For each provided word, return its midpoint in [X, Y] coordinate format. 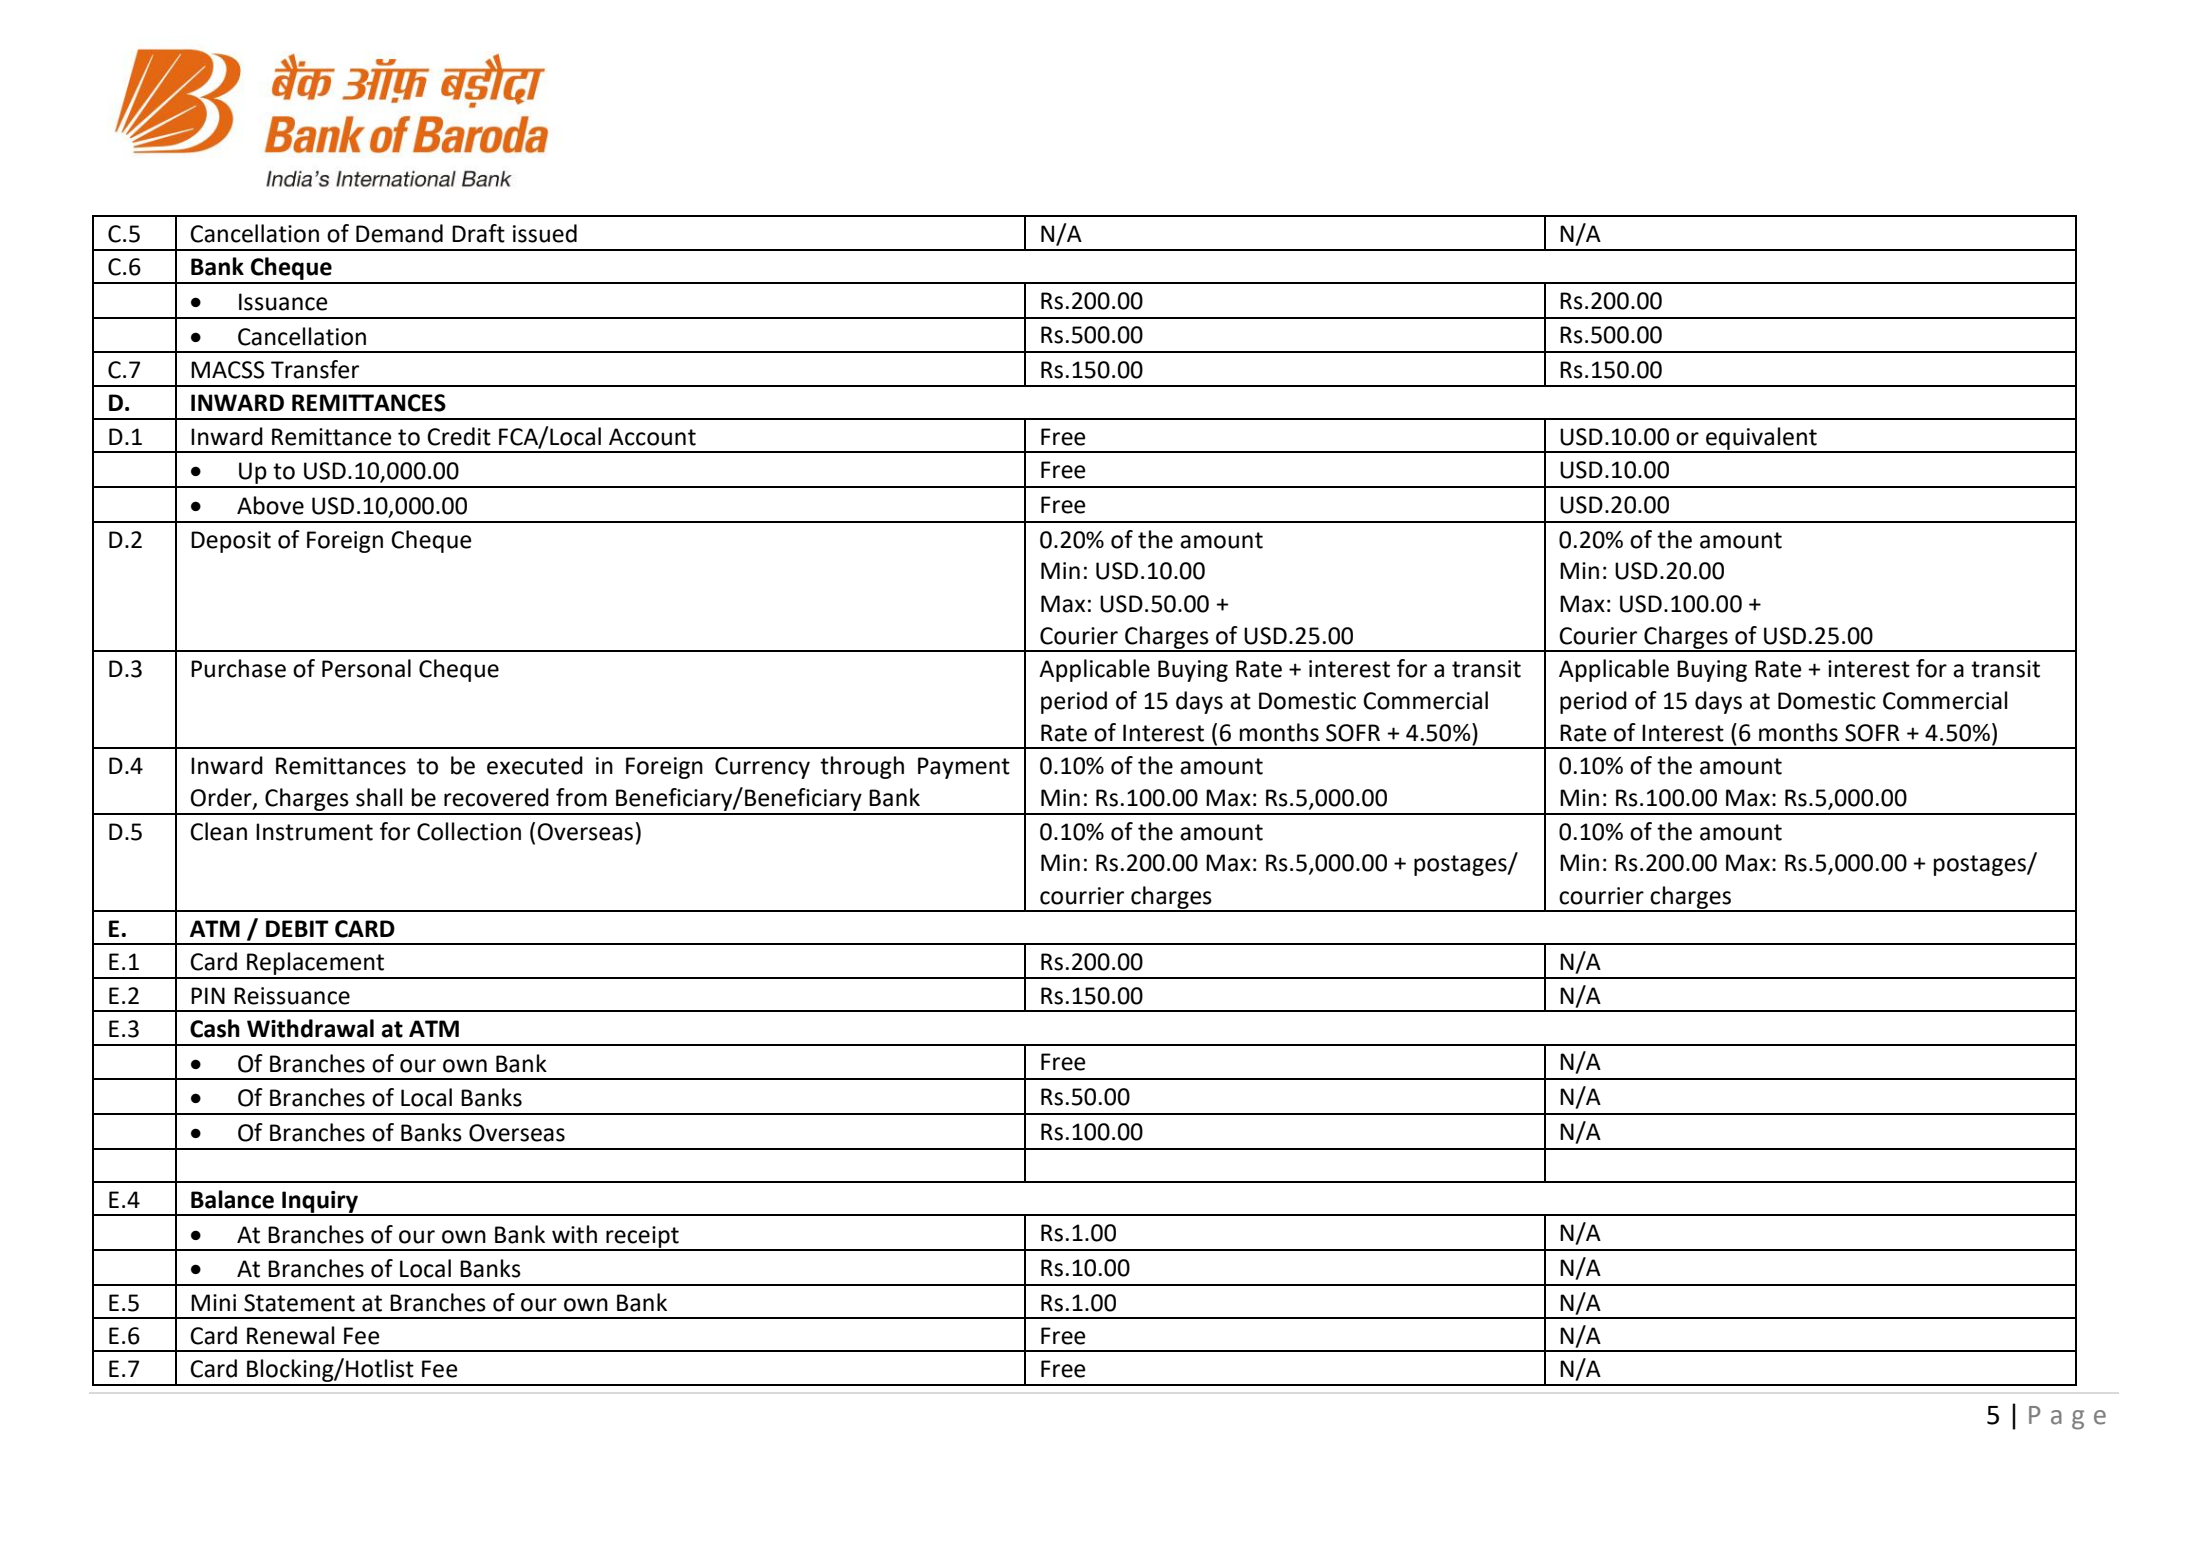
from [581, 797]
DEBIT [297, 928]
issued [545, 233]
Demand [399, 233]
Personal [366, 668]
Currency [762, 768]
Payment [964, 768]
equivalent [1761, 439]
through [862, 767]
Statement [299, 1303]
